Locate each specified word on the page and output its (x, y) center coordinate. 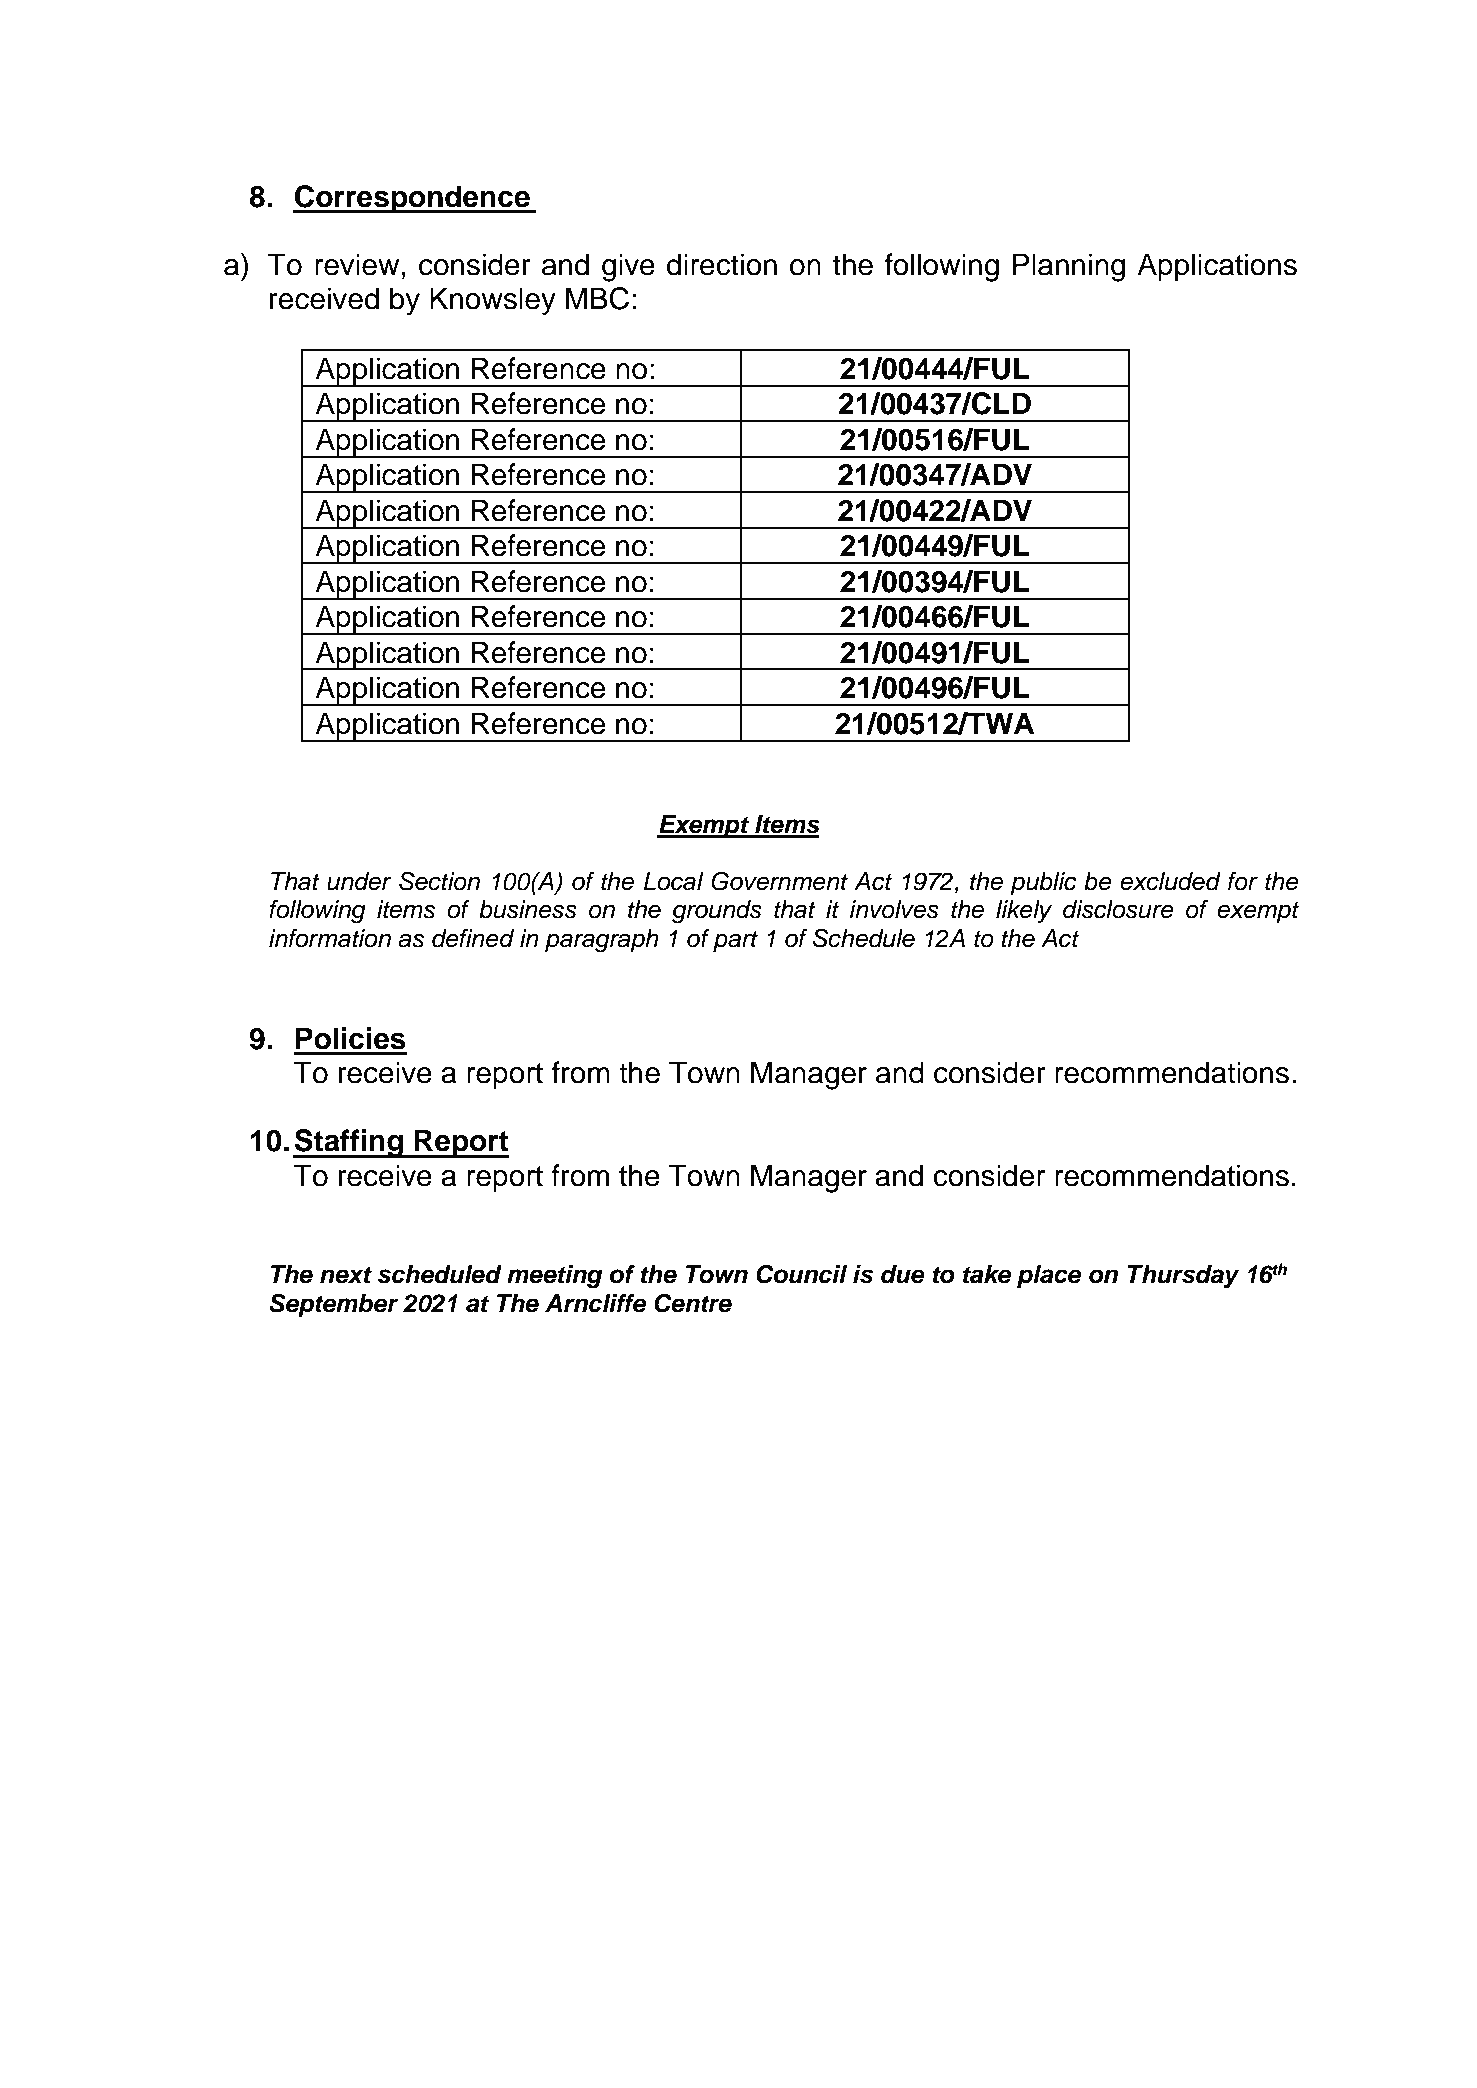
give (628, 267)
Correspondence (412, 199)
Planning (1069, 267)
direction (722, 264)
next (346, 1275)
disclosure (1118, 909)
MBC (597, 298)
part (735, 941)
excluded (1170, 881)
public (1043, 883)
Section (439, 881)
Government (779, 881)
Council (801, 1274)
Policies (351, 1038)
